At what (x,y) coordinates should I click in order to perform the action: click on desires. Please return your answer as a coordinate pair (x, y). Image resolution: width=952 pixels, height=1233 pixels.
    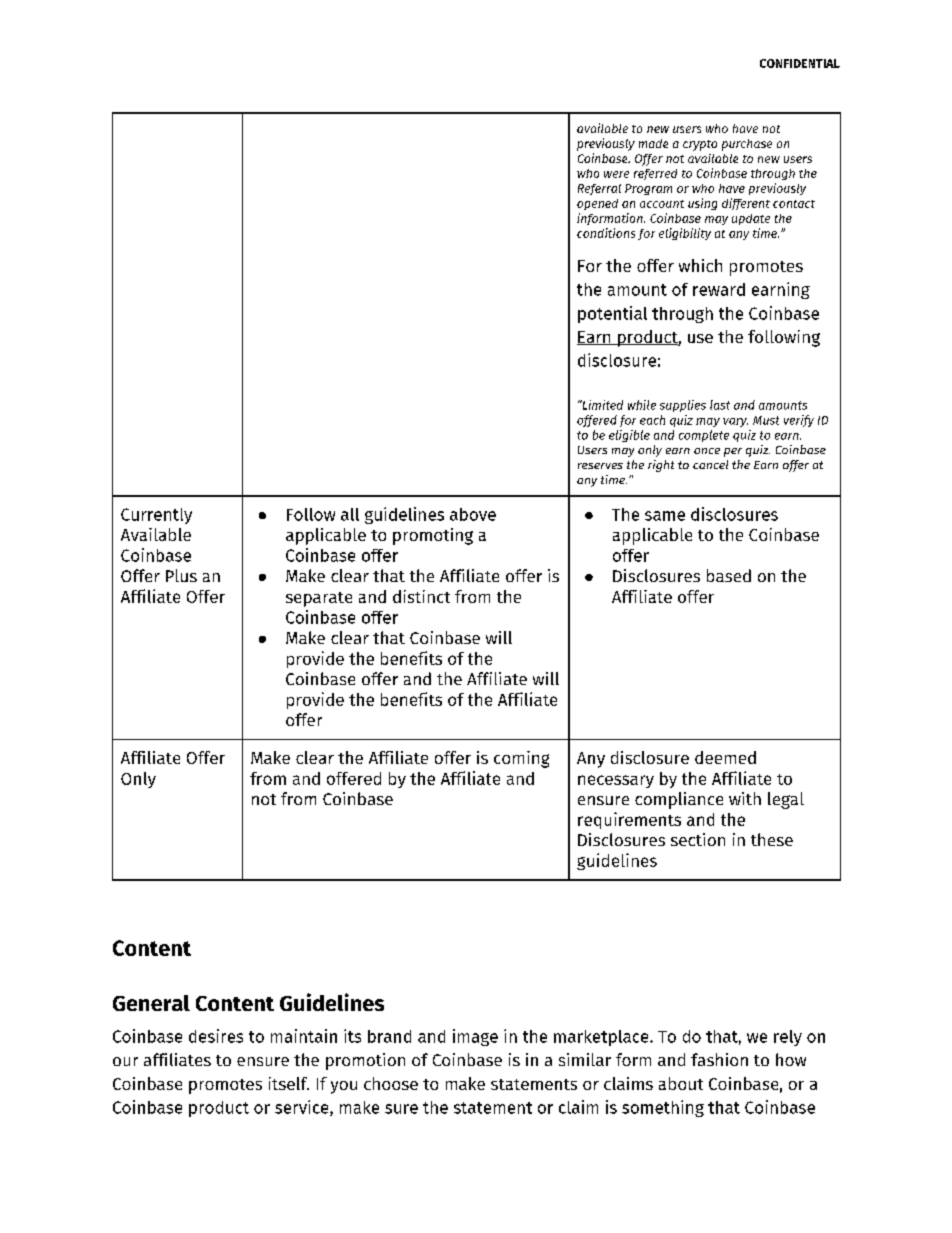
    Looking at the image, I should click on (216, 1036).
